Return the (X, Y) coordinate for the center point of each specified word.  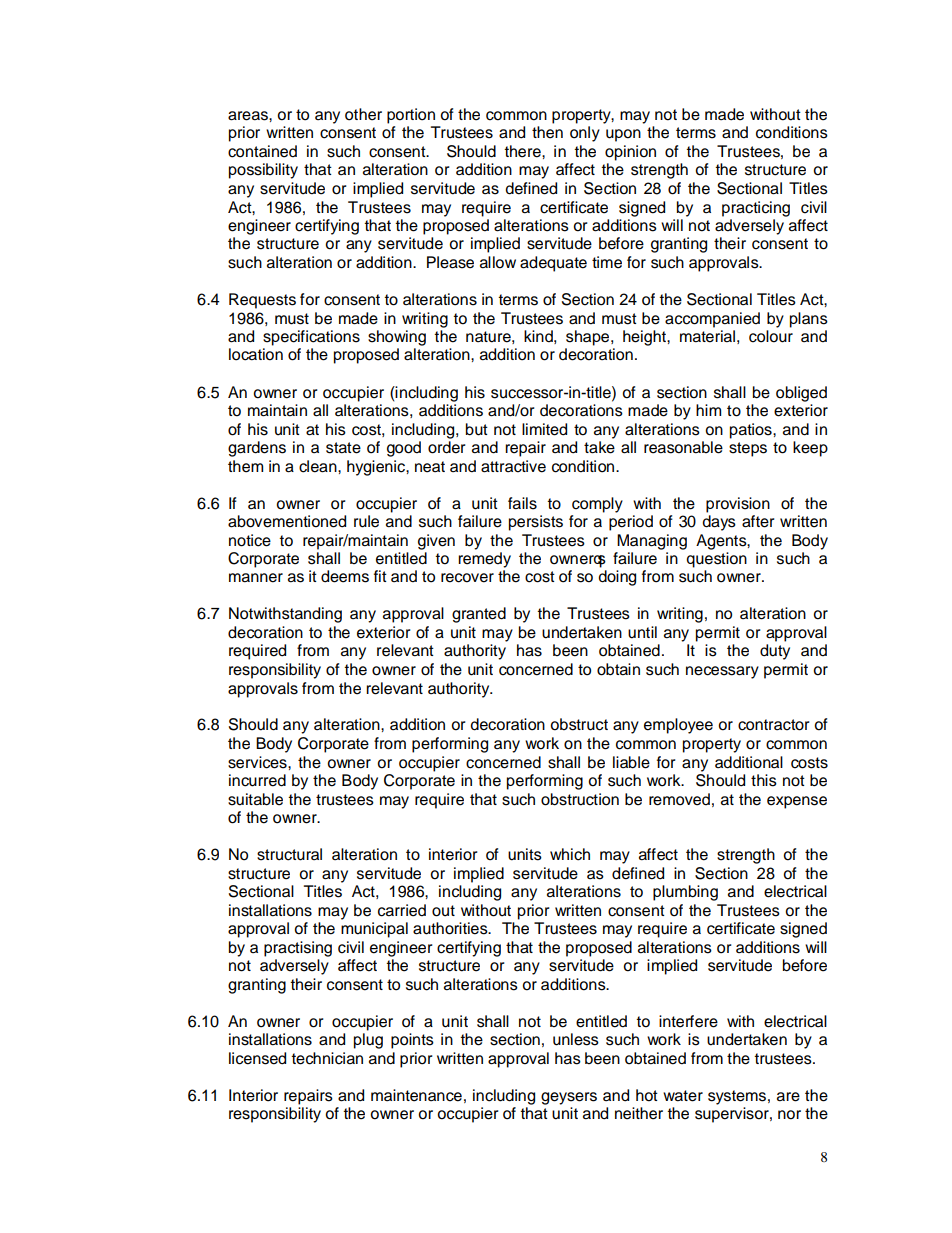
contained (262, 151)
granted (479, 615)
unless (576, 1039)
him (708, 410)
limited (544, 429)
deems (345, 576)
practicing (756, 209)
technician (327, 1058)
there (523, 151)
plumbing (685, 893)
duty (775, 652)
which (570, 854)
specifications (311, 338)
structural (289, 854)
